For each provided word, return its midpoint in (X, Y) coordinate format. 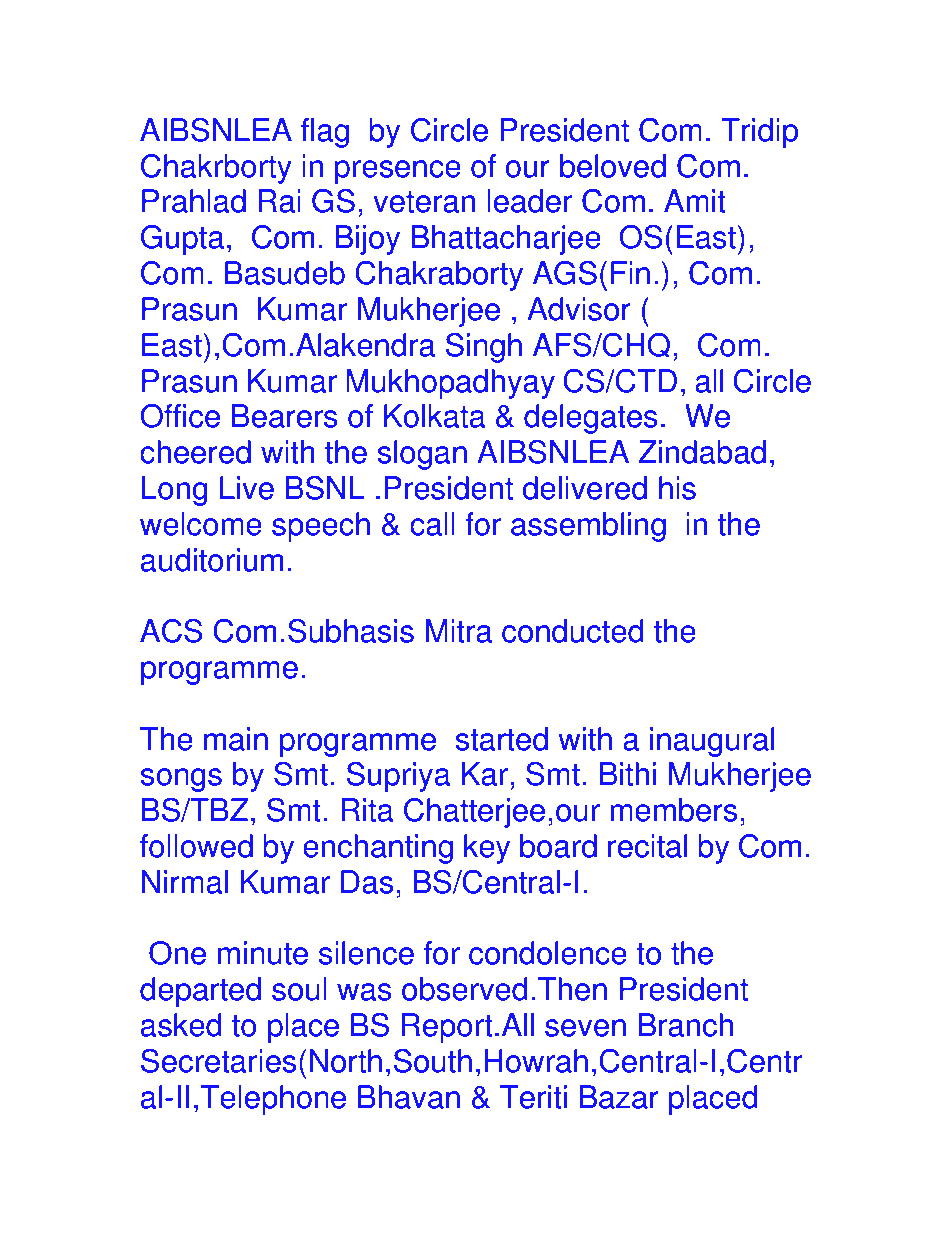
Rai (279, 201)
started (502, 739)
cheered (195, 452)
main (236, 739)
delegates (591, 419)
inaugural (712, 742)
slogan (422, 455)
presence (398, 172)
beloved (613, 166)
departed (200, 992)
